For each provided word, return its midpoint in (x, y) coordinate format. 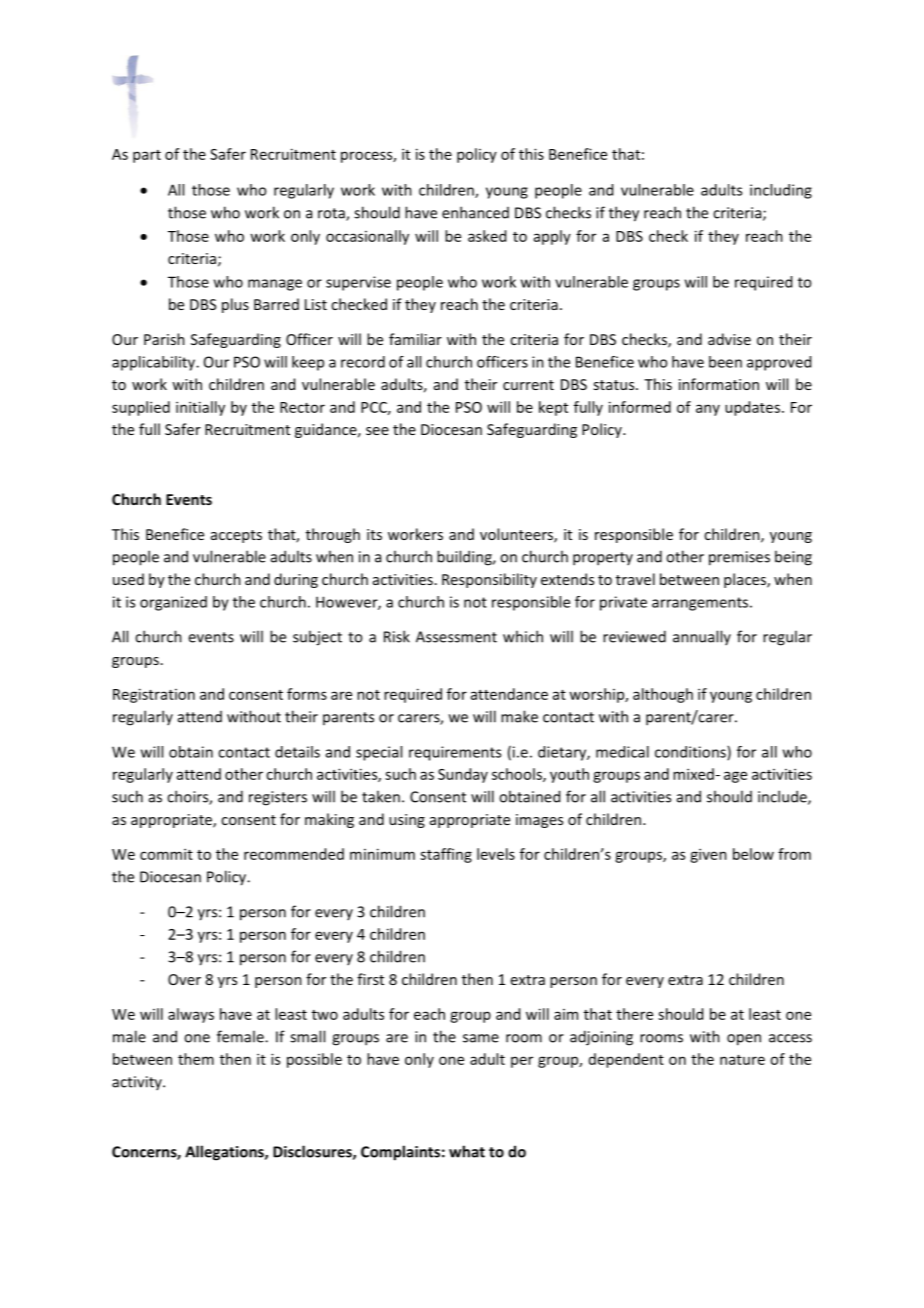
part (147, 156)
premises (739, 558)
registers (278, 798)
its (374, 534)
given (708, 855)
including (781, 191)
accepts (236, 536)
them (196, 1059)
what (467, 1151)
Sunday (463, 775)
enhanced (475, 212)
